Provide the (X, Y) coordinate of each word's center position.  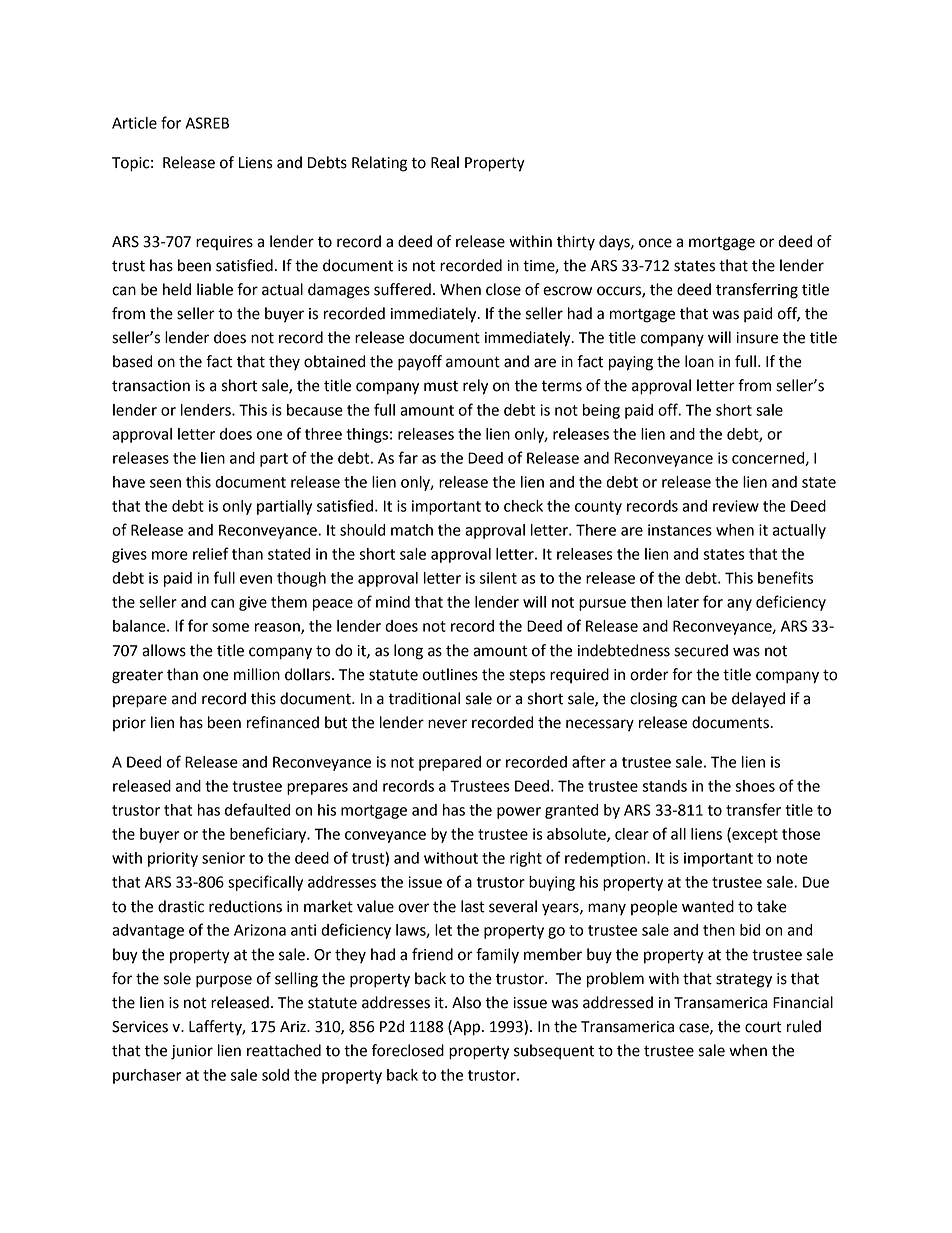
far (408, 457)
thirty (576, 243)
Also (466, 1002)
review (736, 506)
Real (445, 162)
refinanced (283, 722)
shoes (755, 786)
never (447, 724)
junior (192, 1052)
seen (165, 483)
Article (134, 123)
